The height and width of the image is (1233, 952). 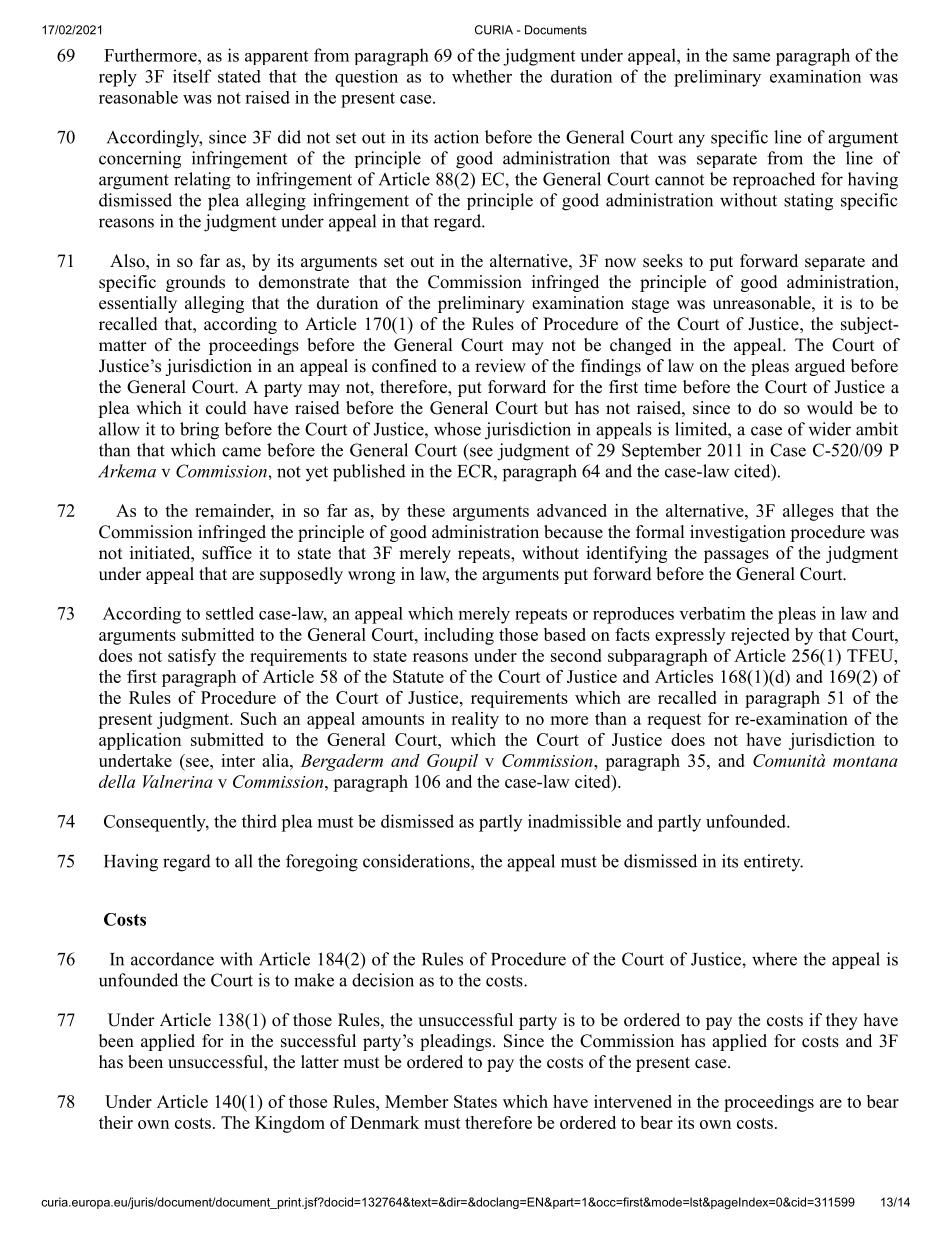 I want to click on argued, so click(x=820, y=367).
